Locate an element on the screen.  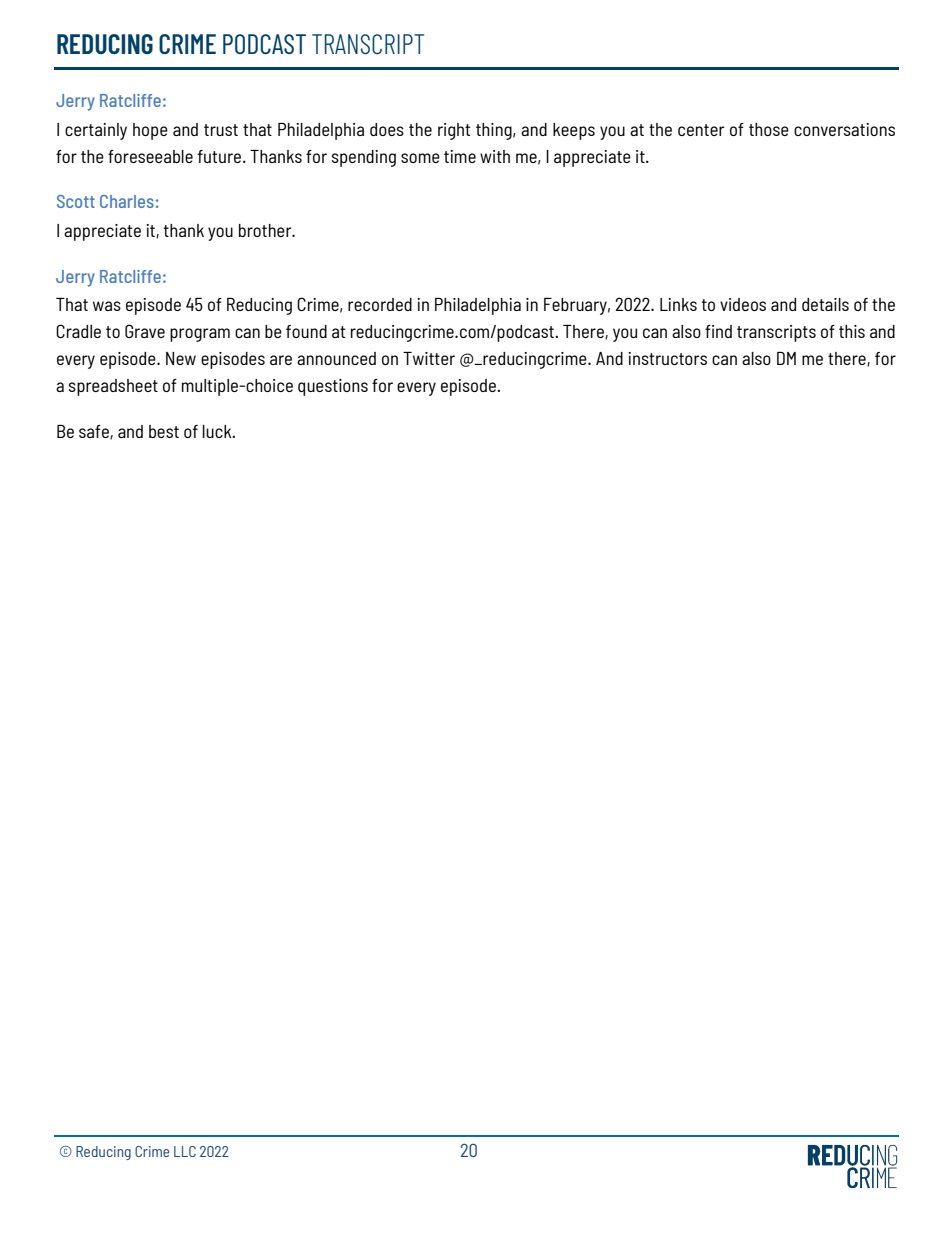
LLC is located at coordinates (185, 1151).
